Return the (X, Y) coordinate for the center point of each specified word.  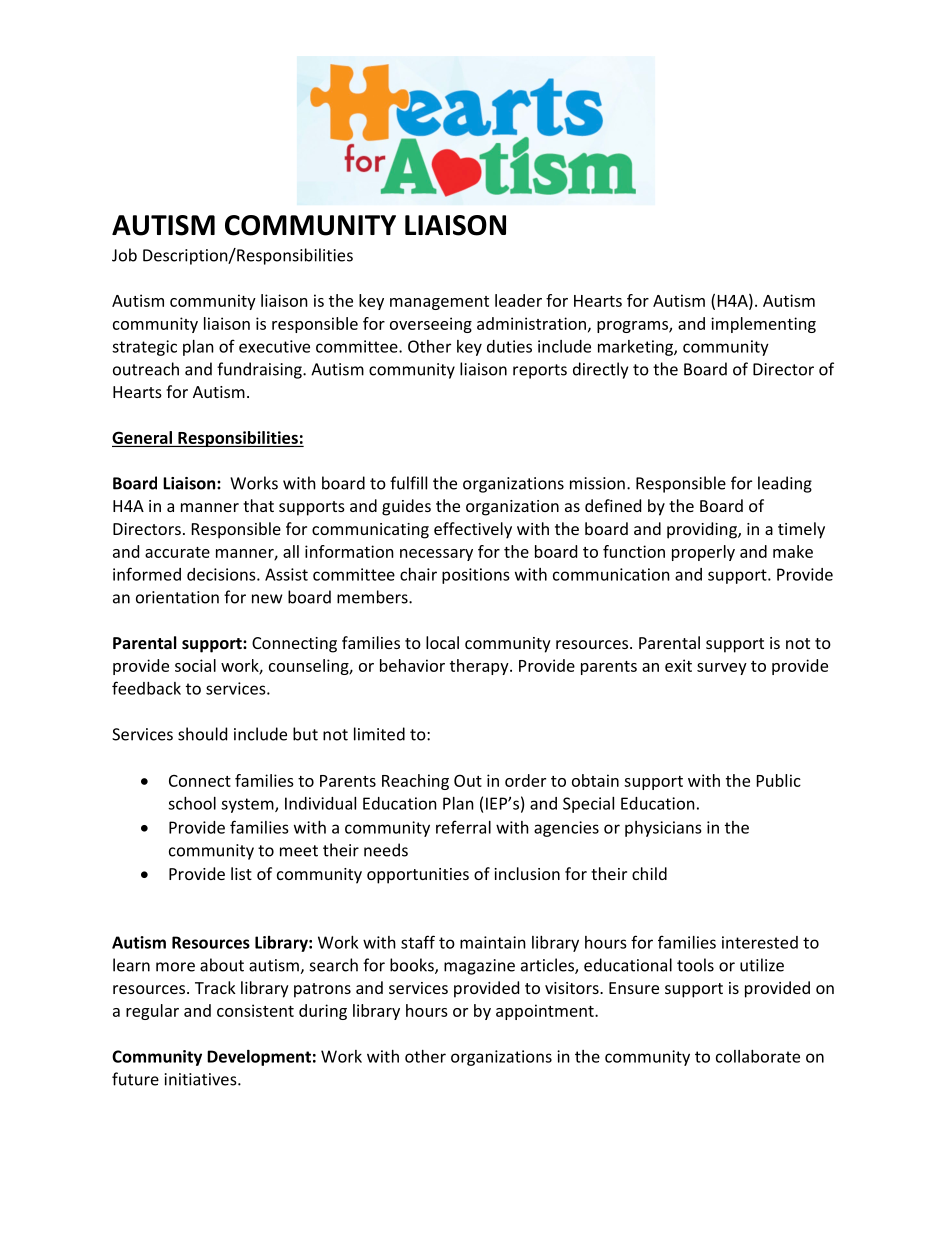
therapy (480, 667)
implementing (763, 325)
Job (124, 255)
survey (722, 669)
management (439, 303)
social (195, 665)
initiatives (202, 1079)
